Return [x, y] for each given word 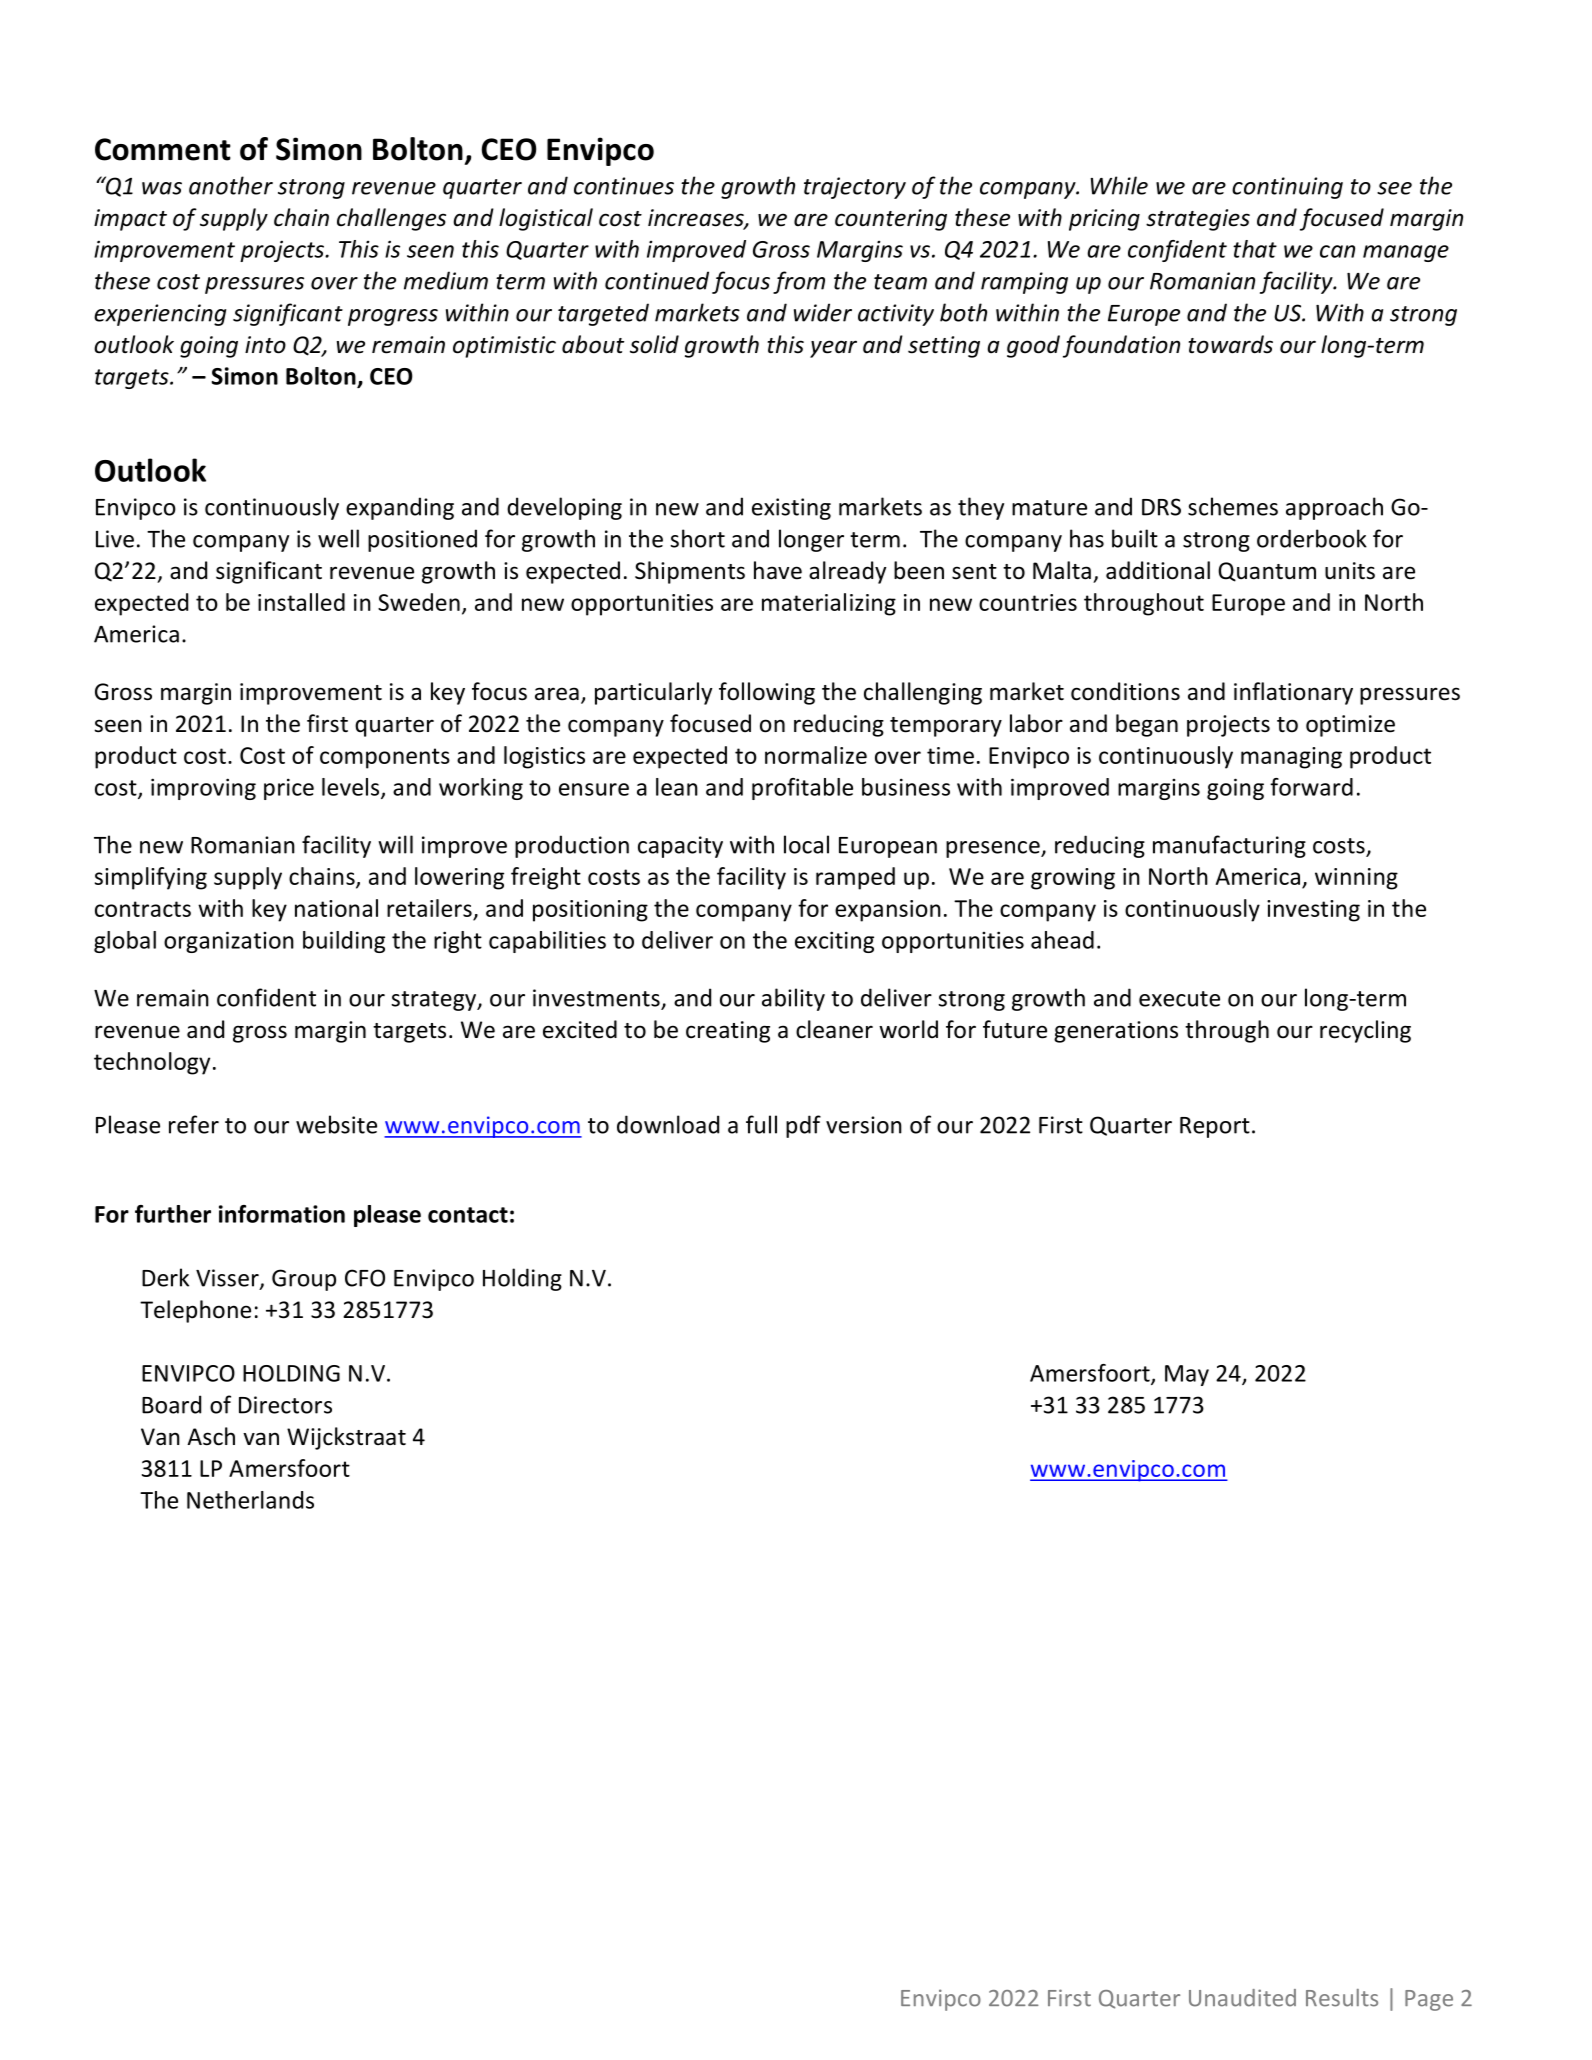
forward [1311, 787]
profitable [802, 789]
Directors [285, 1405]
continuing [1287, 188]
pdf [803, 1126]
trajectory [855, 188]
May [1187, 1375]
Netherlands [250, 1500]
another [231, 185]
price [289, 789]
